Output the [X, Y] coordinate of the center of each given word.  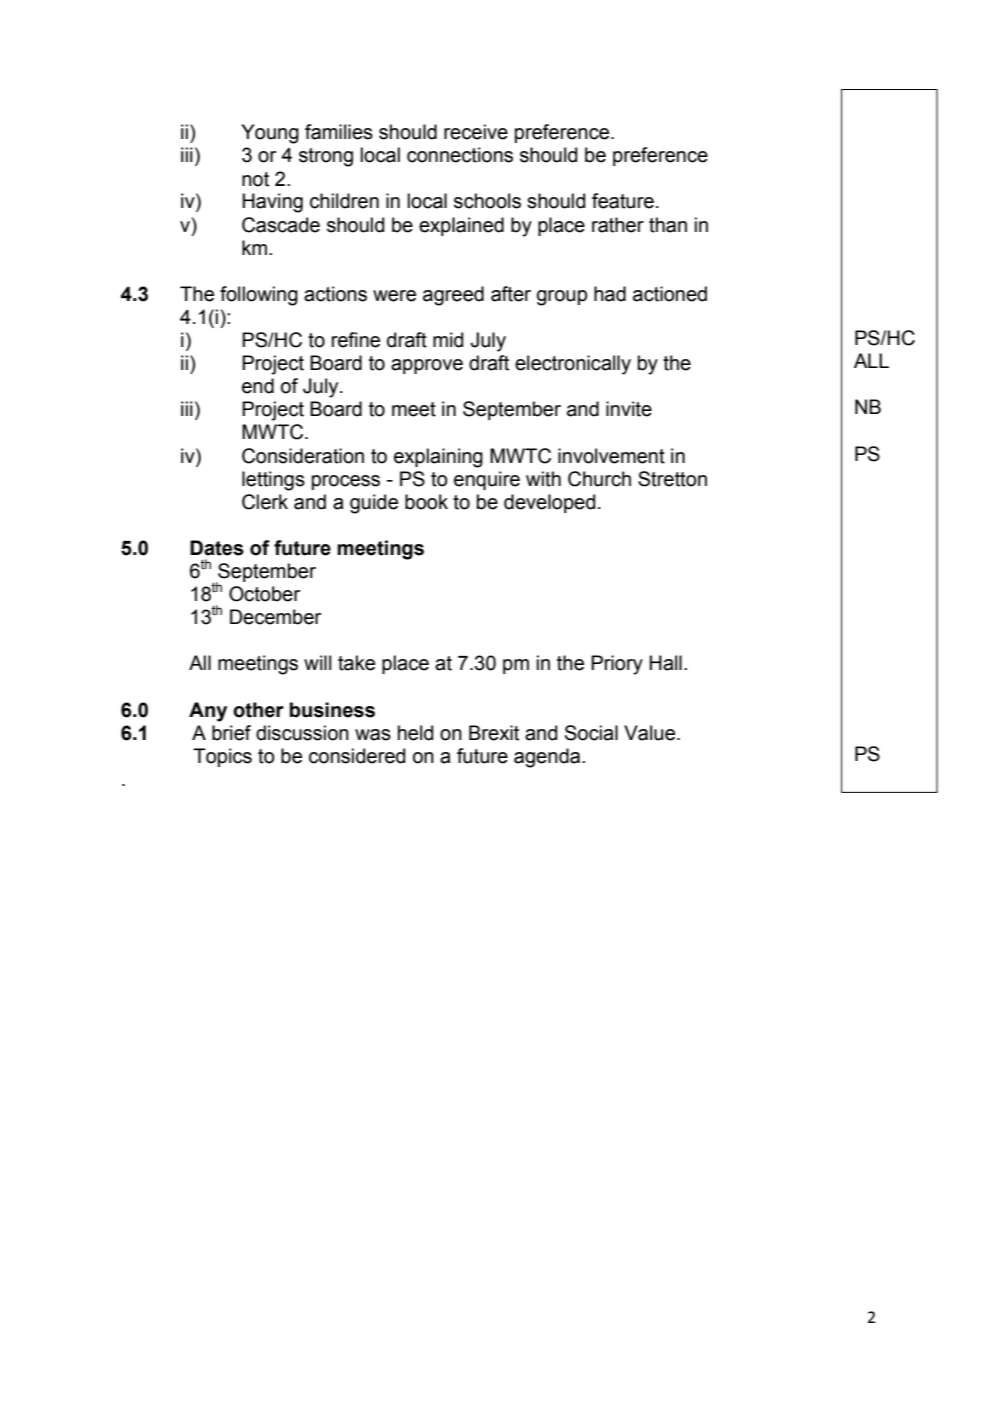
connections [460, 155]
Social [591, 733]
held [415, 733]
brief [231, 733]
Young [270, 134]
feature [623, 201]
